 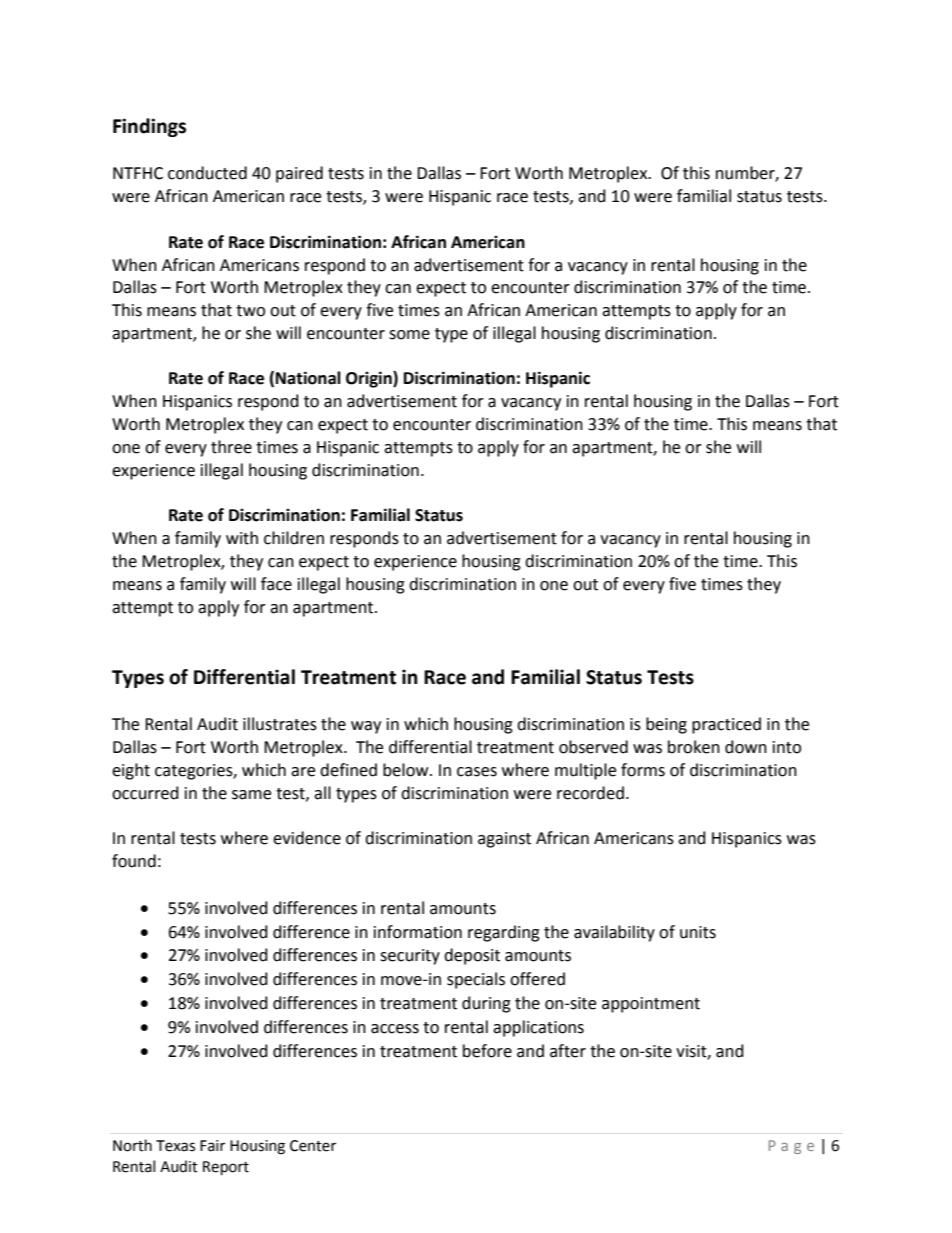 I want to click on paired, so click(x=299, y=174).
